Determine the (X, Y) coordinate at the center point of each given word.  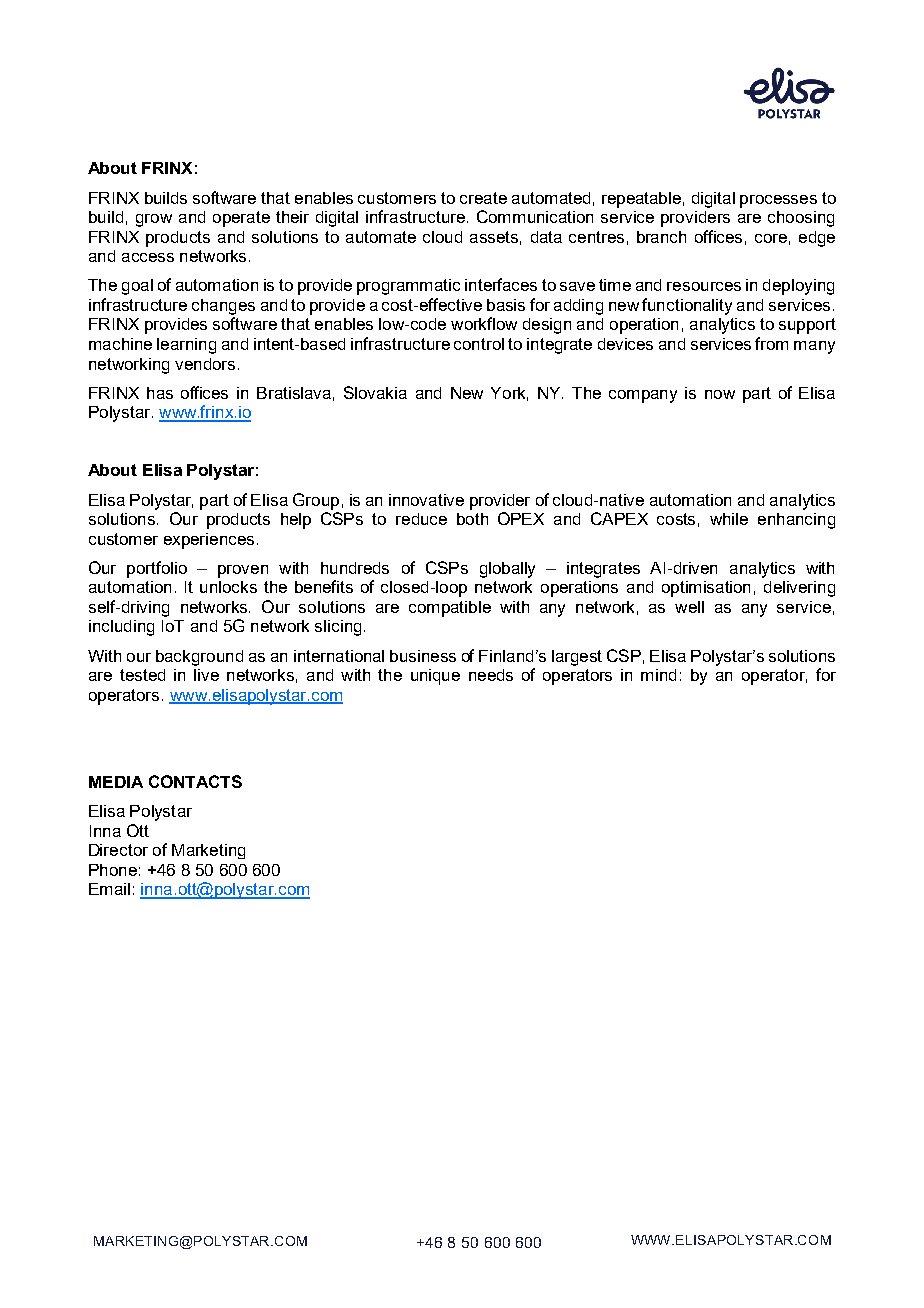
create (483, 198)
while (729, 519)
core (771, 238)
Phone (113, 870)
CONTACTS (195, 781)
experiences (209, 541)
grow (154, 220)
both (472, 519)
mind (658, 675)
